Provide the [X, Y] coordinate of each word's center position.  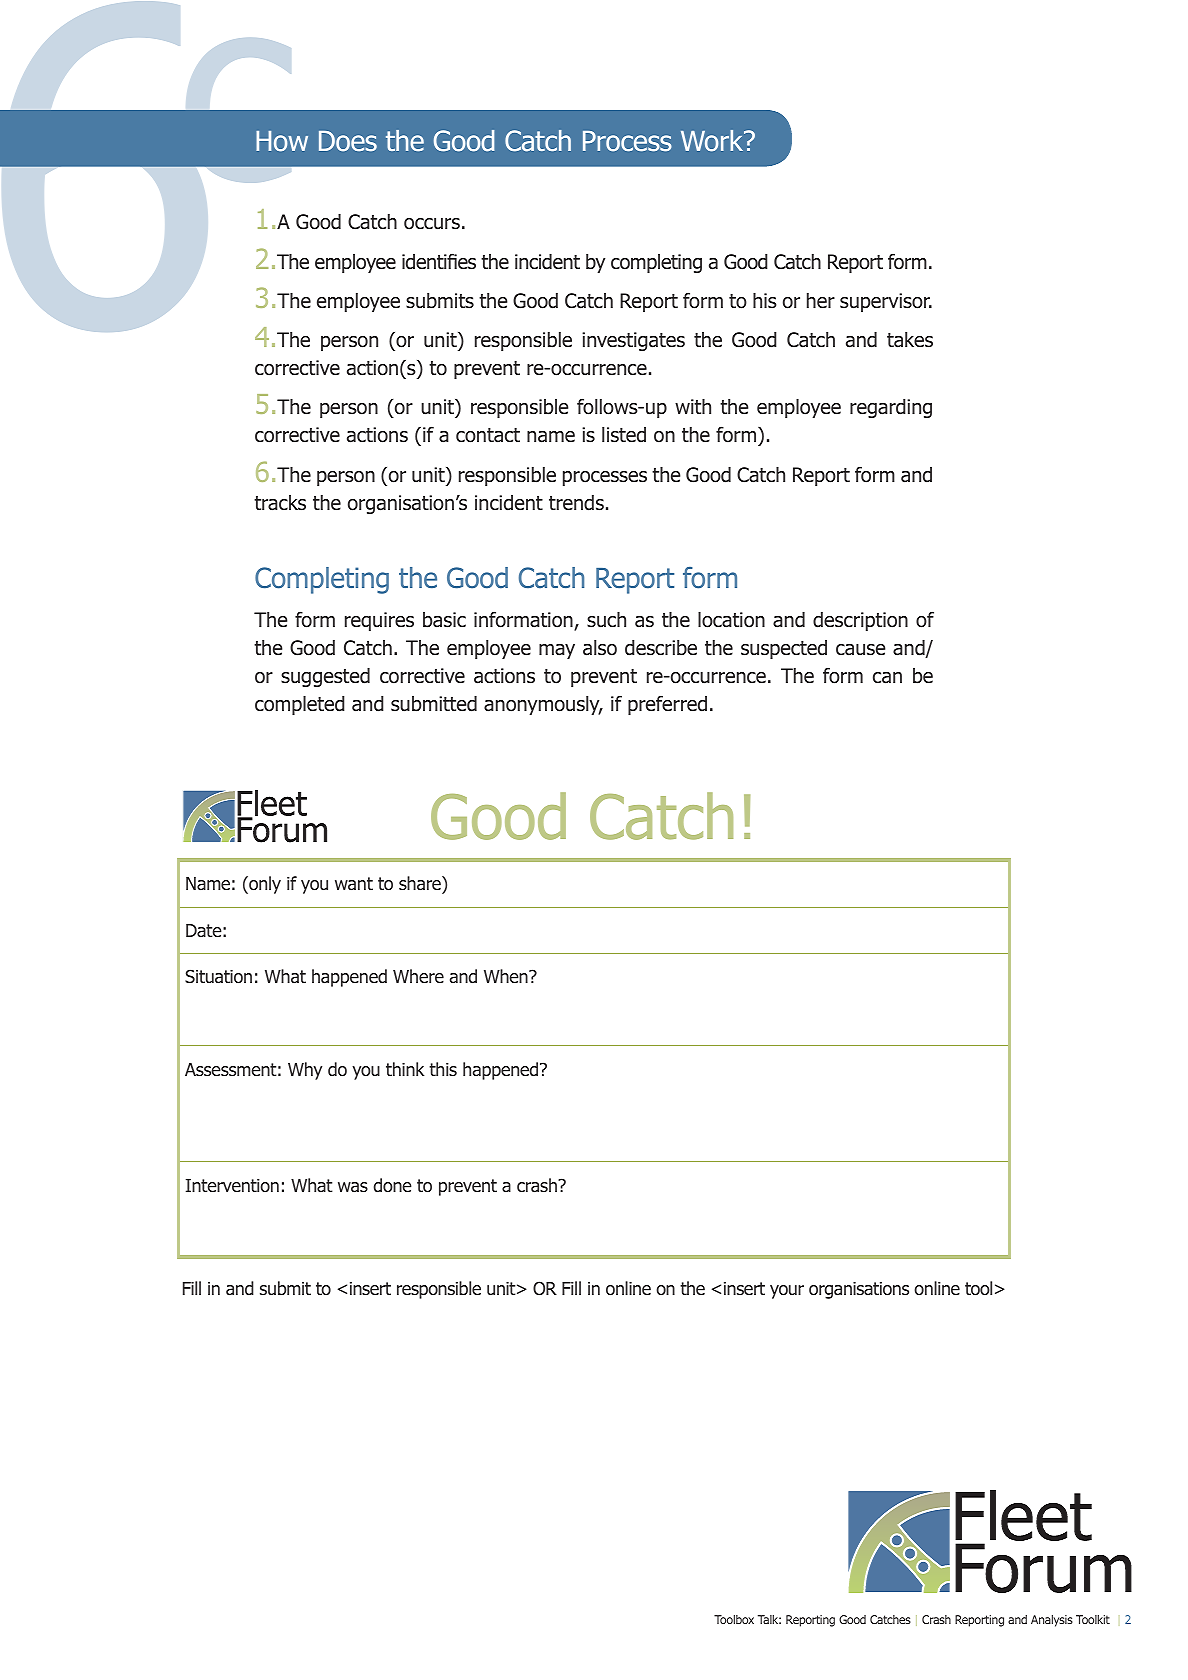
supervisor [886, 302]
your [787, 1292]
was [353, 1187]
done [393, 1185]
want [354, 884]
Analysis [1052, 1621]
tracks [280, 503]
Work [713, 141]
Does [348, 141]
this [443, 1069]
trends [576, 503]
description [860, 621]
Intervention [232, 1186]
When [507, 976]
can [887, 678]
